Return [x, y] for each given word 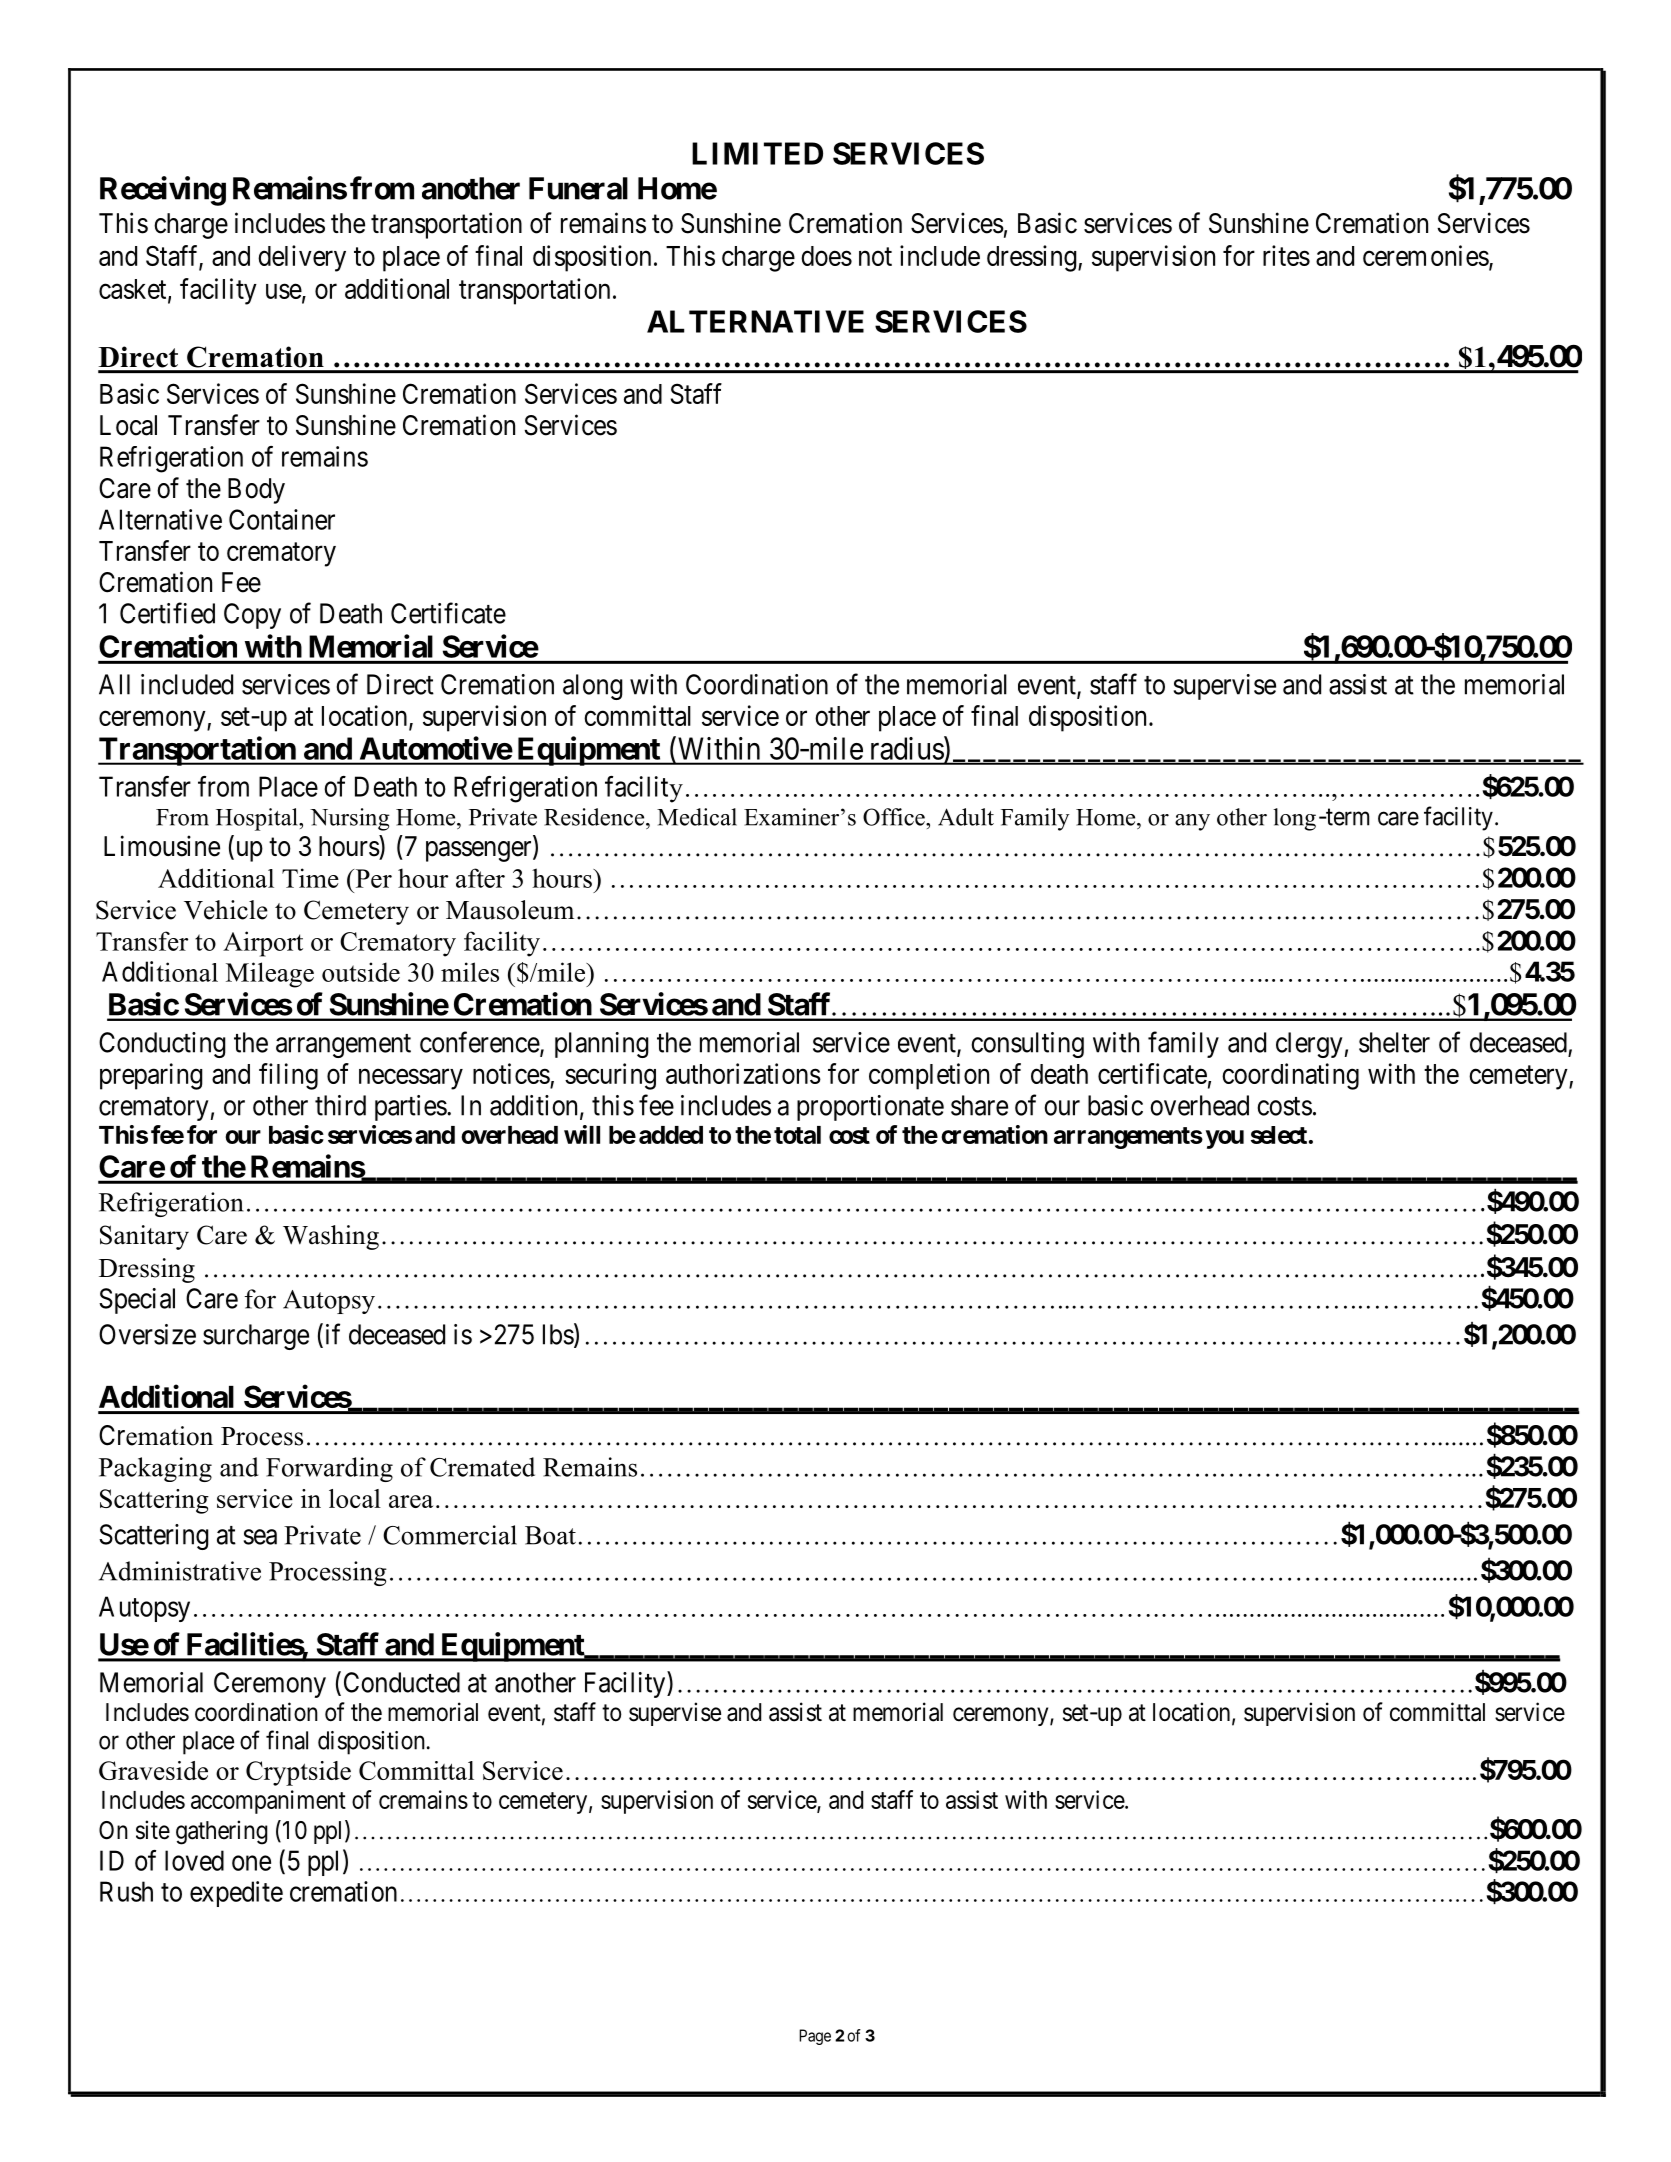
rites [1286, 255]
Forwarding [329, 1469]
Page [815, 2037]
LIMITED [757, 153]
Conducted [402, 1682]
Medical [697, 817]
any [1192, 822]
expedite [236, 1894]
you [1225, 1139]
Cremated [482, 1467]
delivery [302, 258]
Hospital [258, 819]
